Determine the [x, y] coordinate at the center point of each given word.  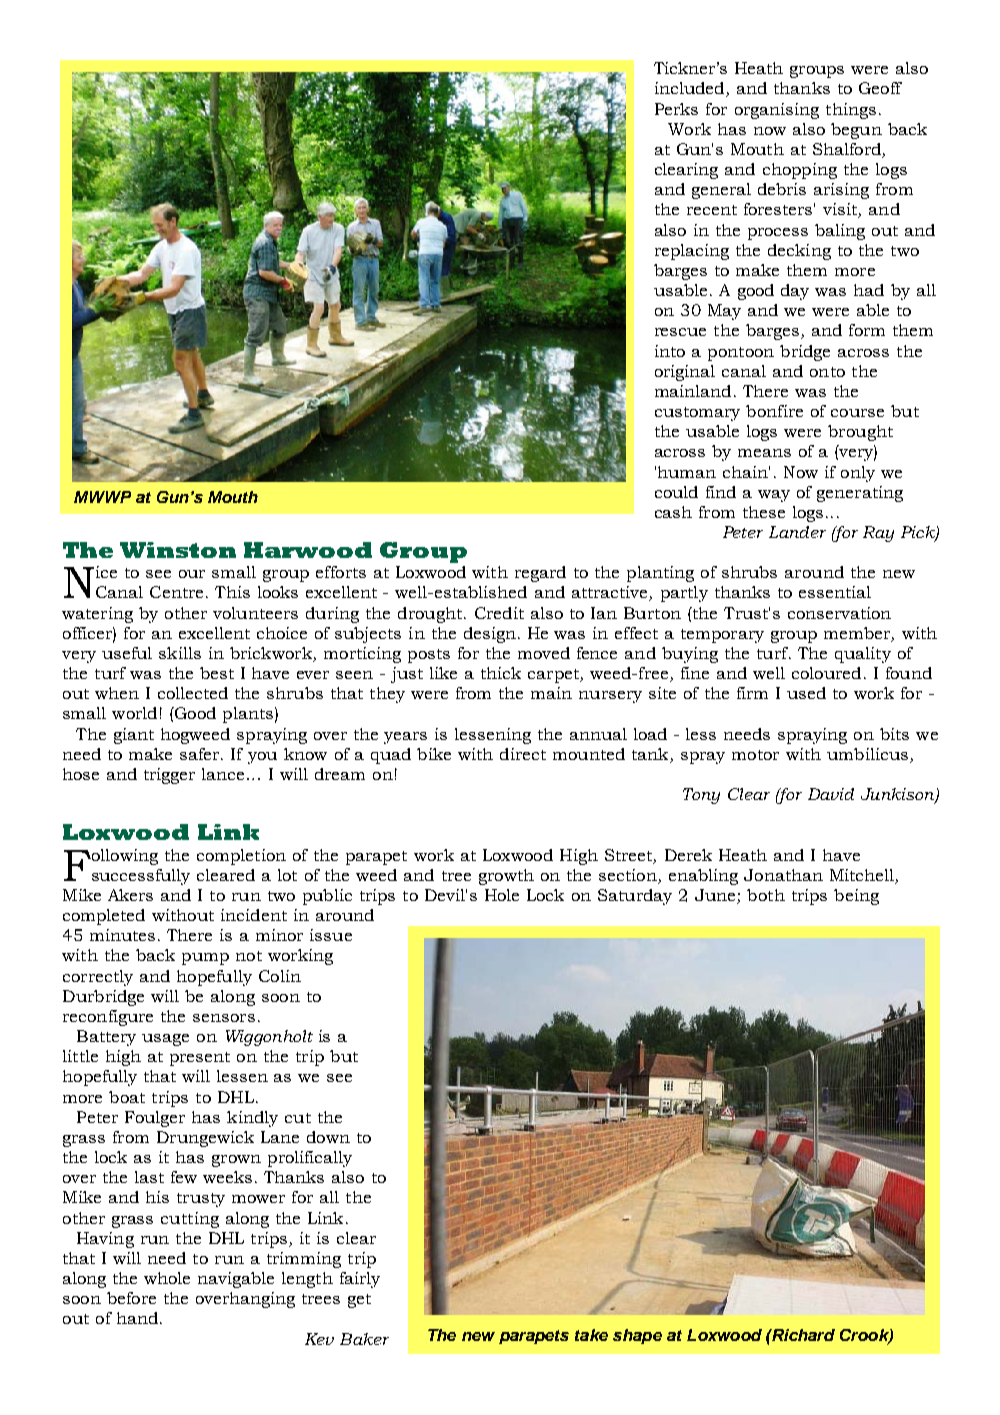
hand [137, 1318]
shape [637, 1336]
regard [540, 574]
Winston [178, 550]
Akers [130, 895]
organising [777, 111]
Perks [676, 109]
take [591, 1335]
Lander [797, 532]
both [766, 895]
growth [506, 877]
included [691, 89]
